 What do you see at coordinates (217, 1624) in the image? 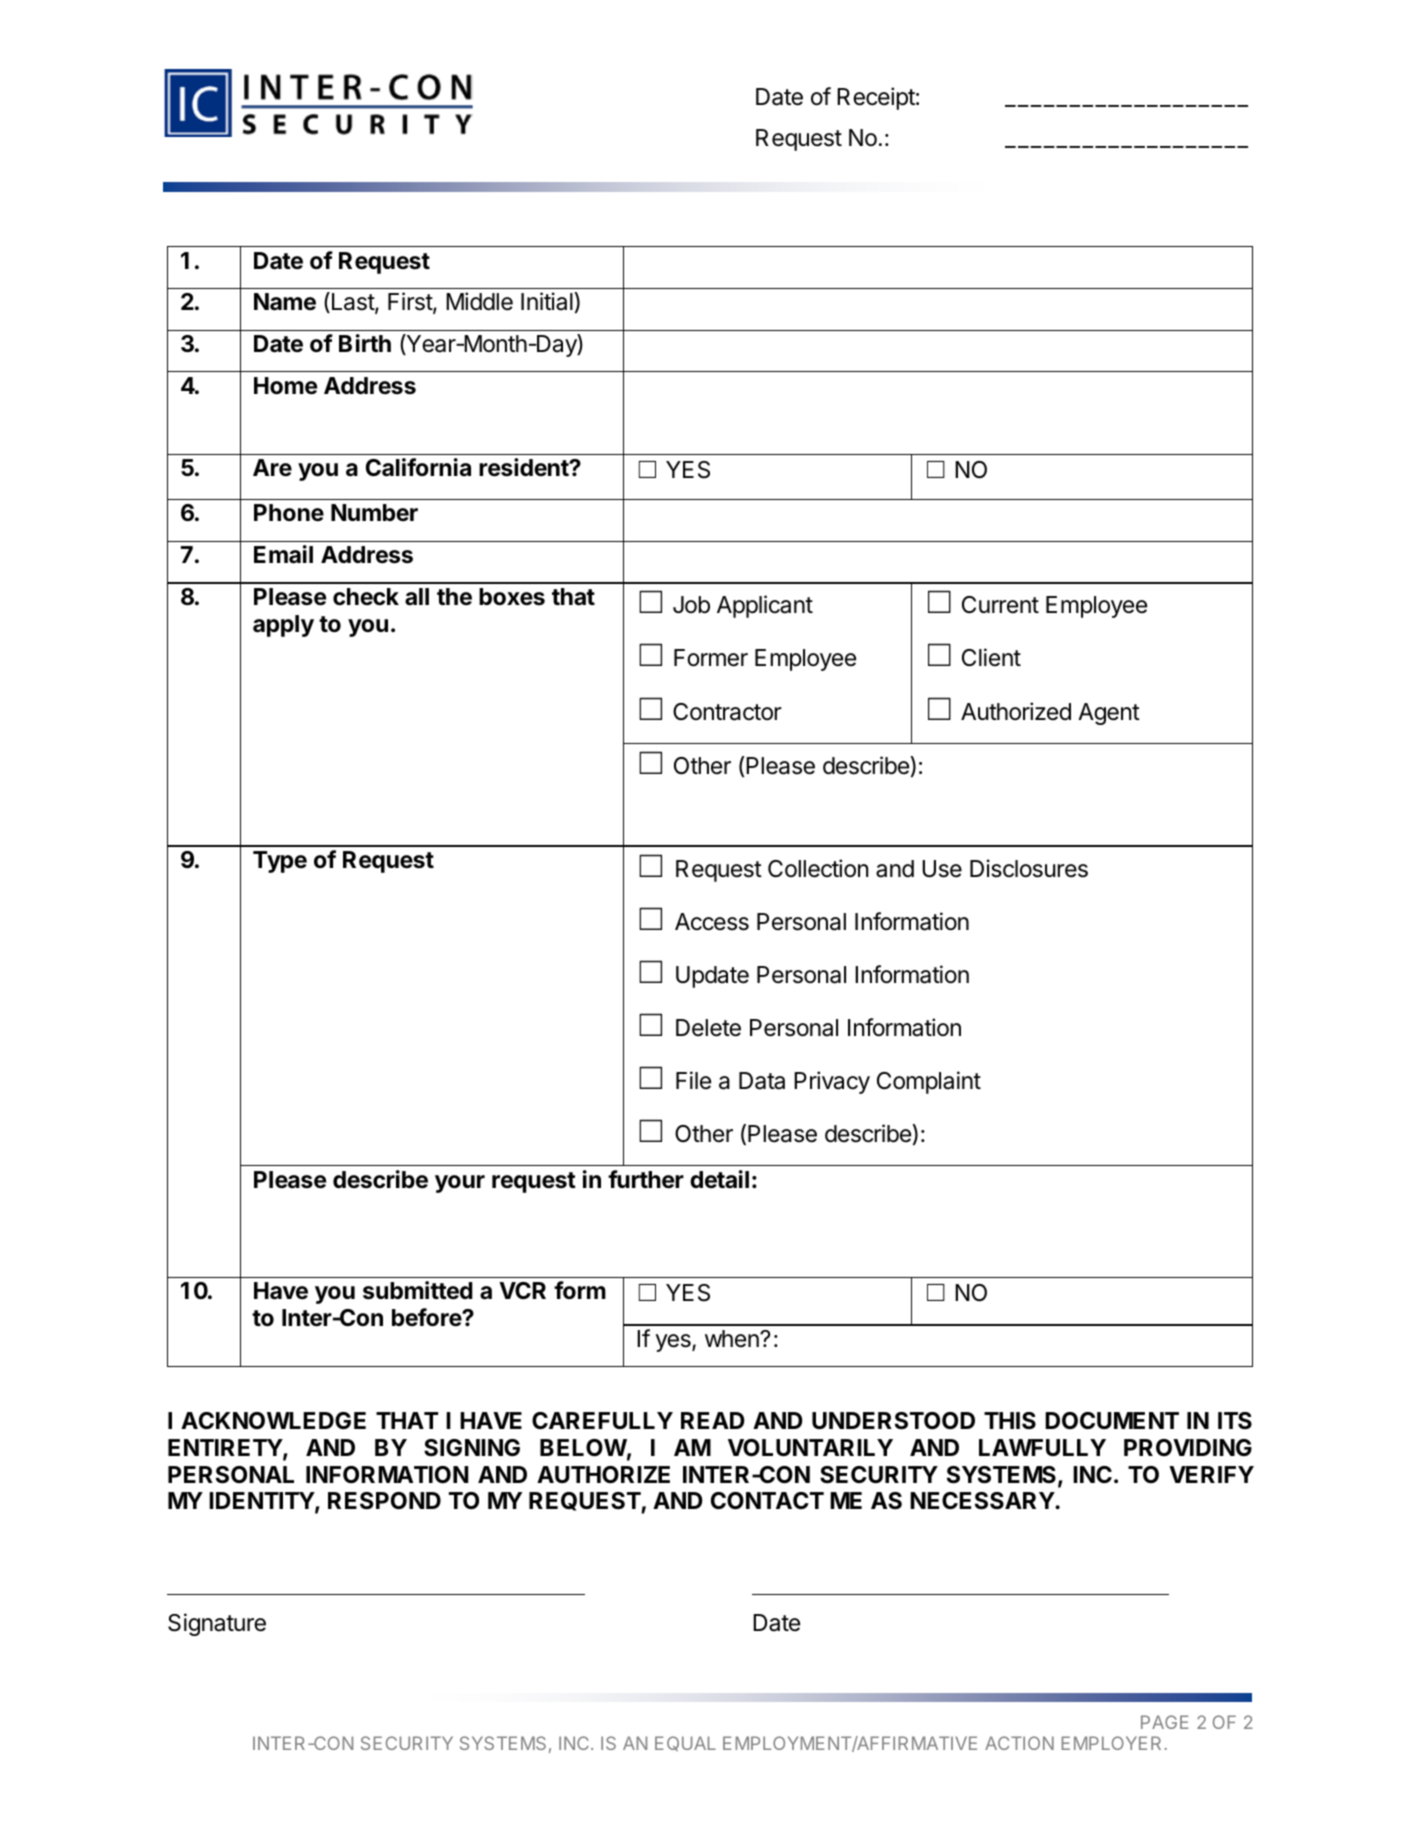
I see `Signature` at bounding box center [217, 1624].
